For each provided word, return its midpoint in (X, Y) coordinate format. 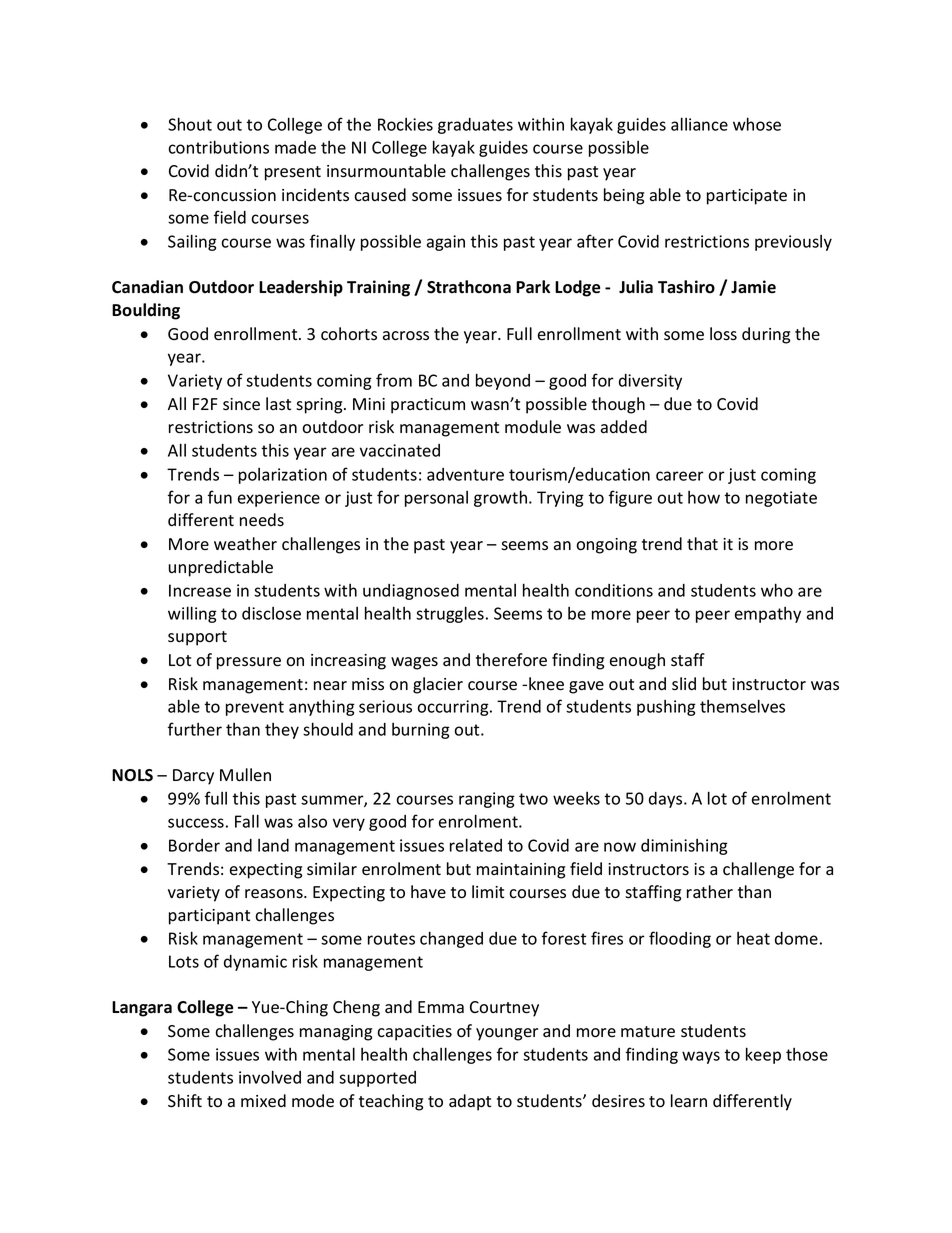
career (680, 476)
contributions (218, 147)
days (667, 800)
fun (220, 497)
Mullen (245, 774)
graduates (475, 126)
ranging (487, 800)
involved (270, 1077)
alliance (699, 124)
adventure (465, 474)
